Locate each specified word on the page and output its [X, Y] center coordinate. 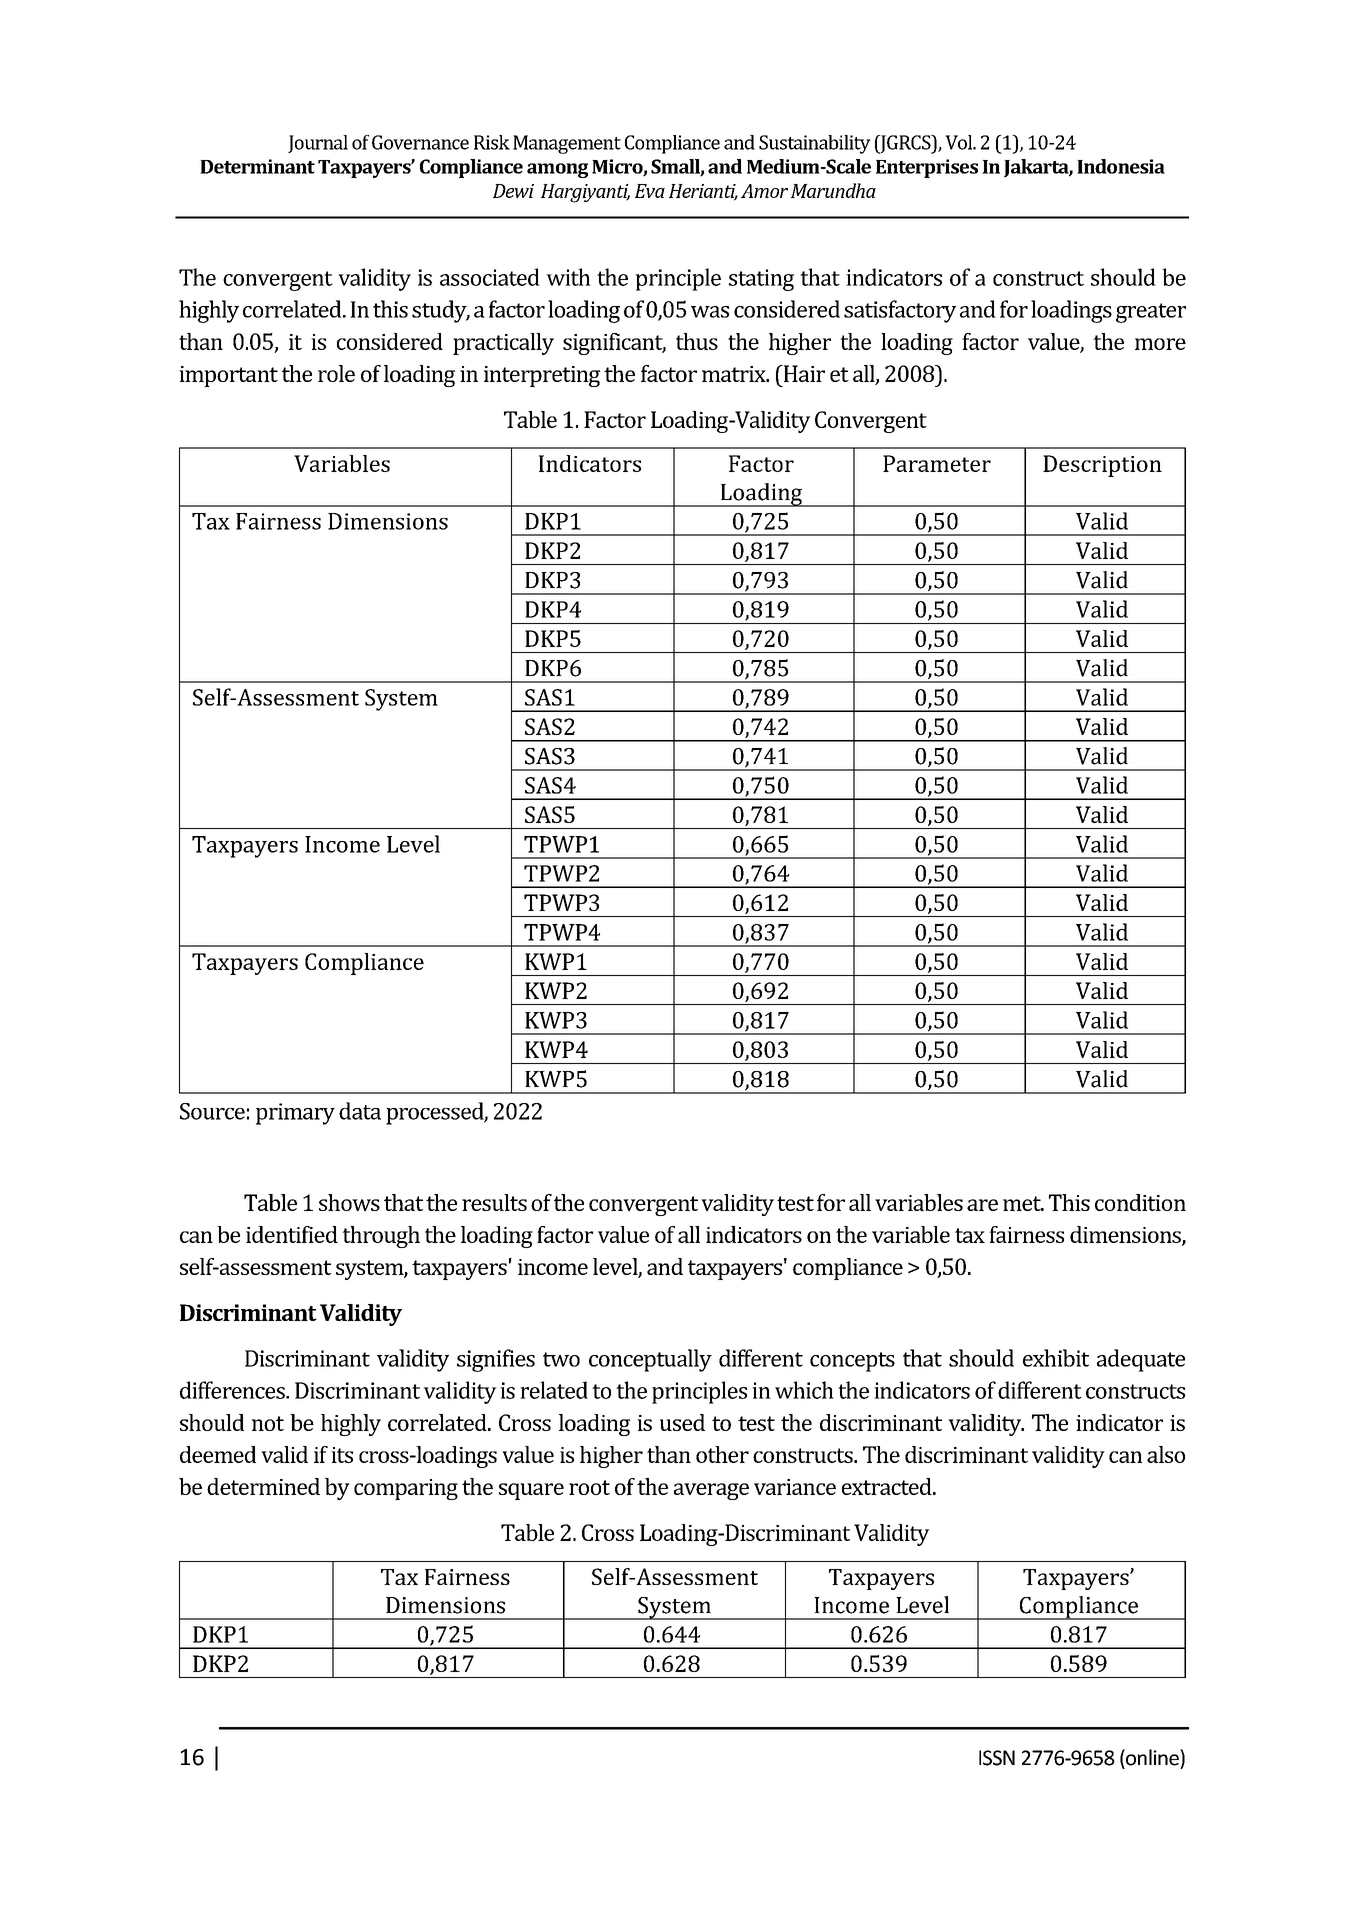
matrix [735, 374]
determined [263, 1486]
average [711, 1491]
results [494, 1202]
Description [1102, 466]
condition [1140, 1202]
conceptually [650, 1360]
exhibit [1056, 1358]
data [360, 1111]
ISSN [997, 1758]
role [336, 373]
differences [233, 1390]
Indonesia [1121, 166]
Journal [318, 144]
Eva [650, 191]
